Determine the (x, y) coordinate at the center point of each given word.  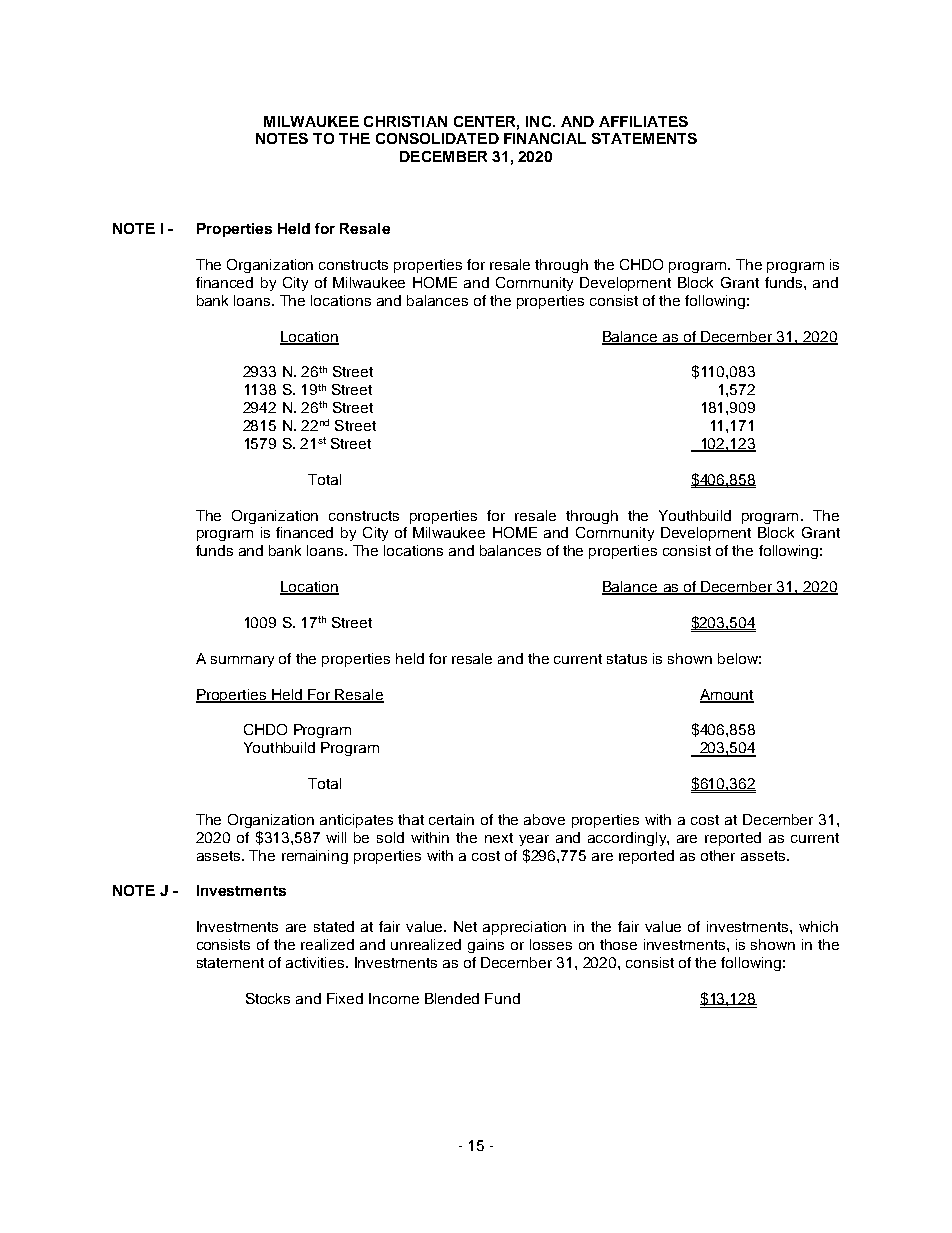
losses (551, 944)
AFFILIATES (643, 121)
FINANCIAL (545, 138)
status (627, 659)
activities (316, 962)
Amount (727, 695)
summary (242, 661)
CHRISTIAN (405, 121)
